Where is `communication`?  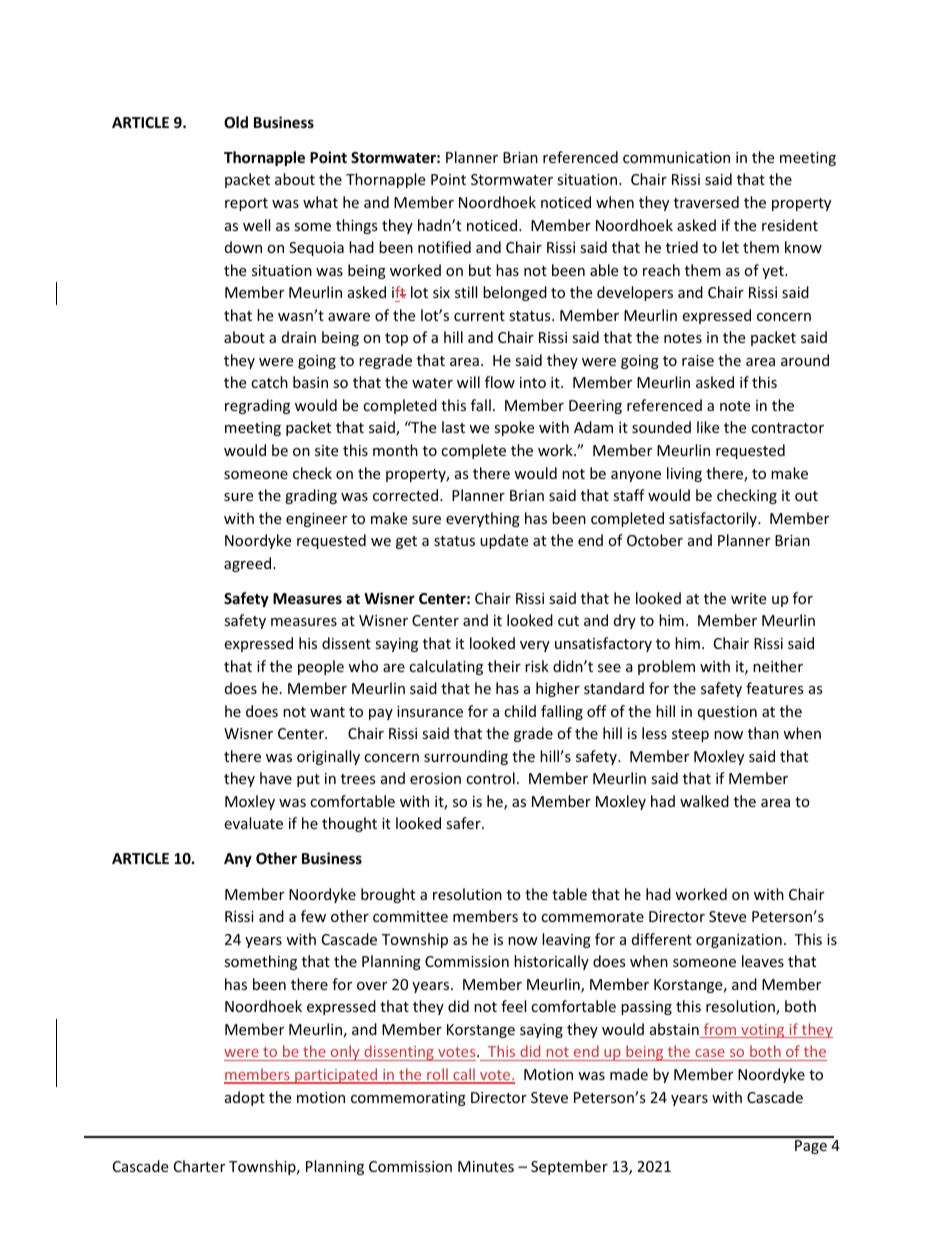
communication is located at coordinates (676, 157).
